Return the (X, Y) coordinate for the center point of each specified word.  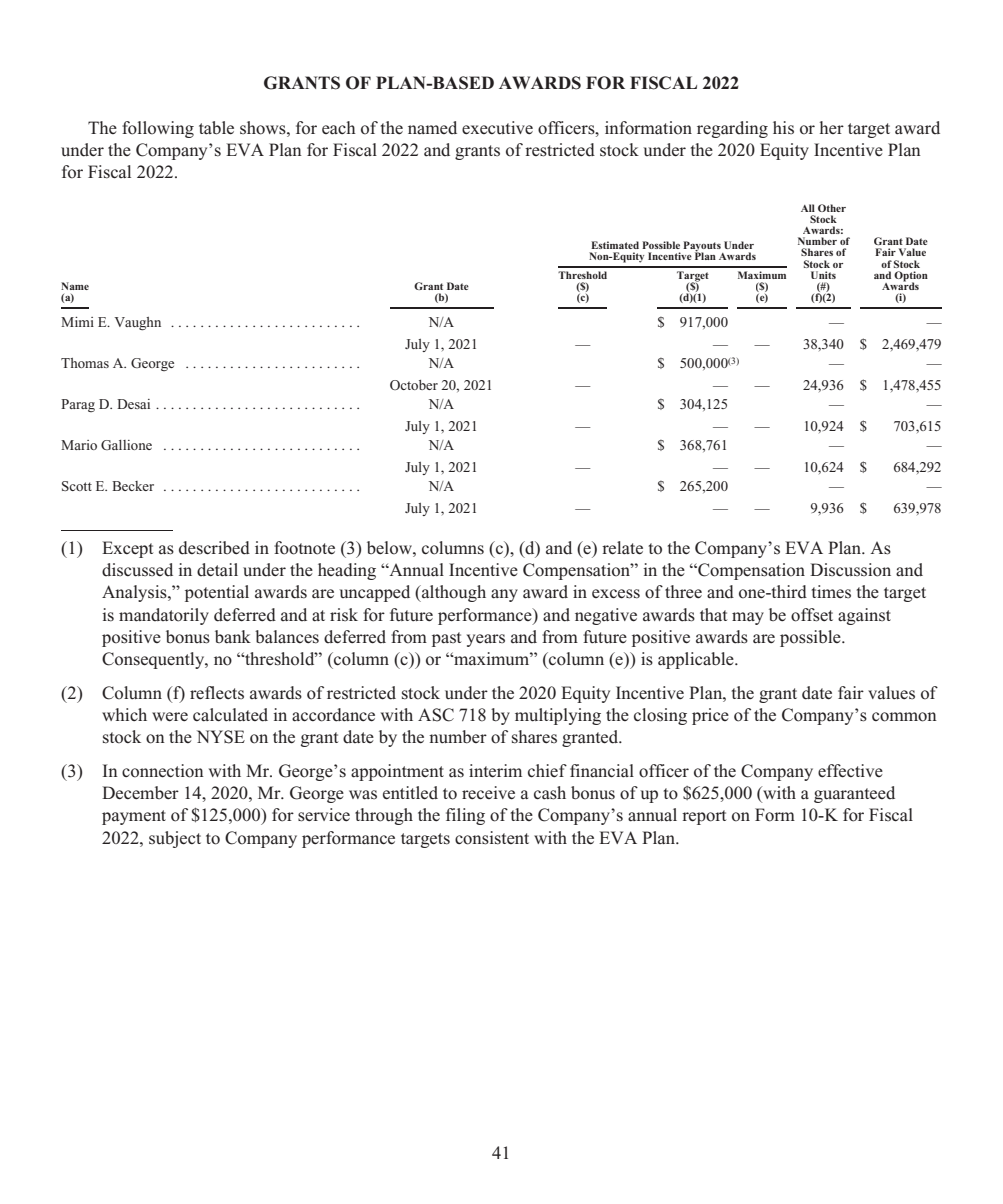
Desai (133, 404)
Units (823, 275)
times (831, 591)
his (783, 127)
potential (217, 593)
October (414, 385)
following (158, 129)
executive (497, 128)
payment (134, 817)
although (453, 593)
